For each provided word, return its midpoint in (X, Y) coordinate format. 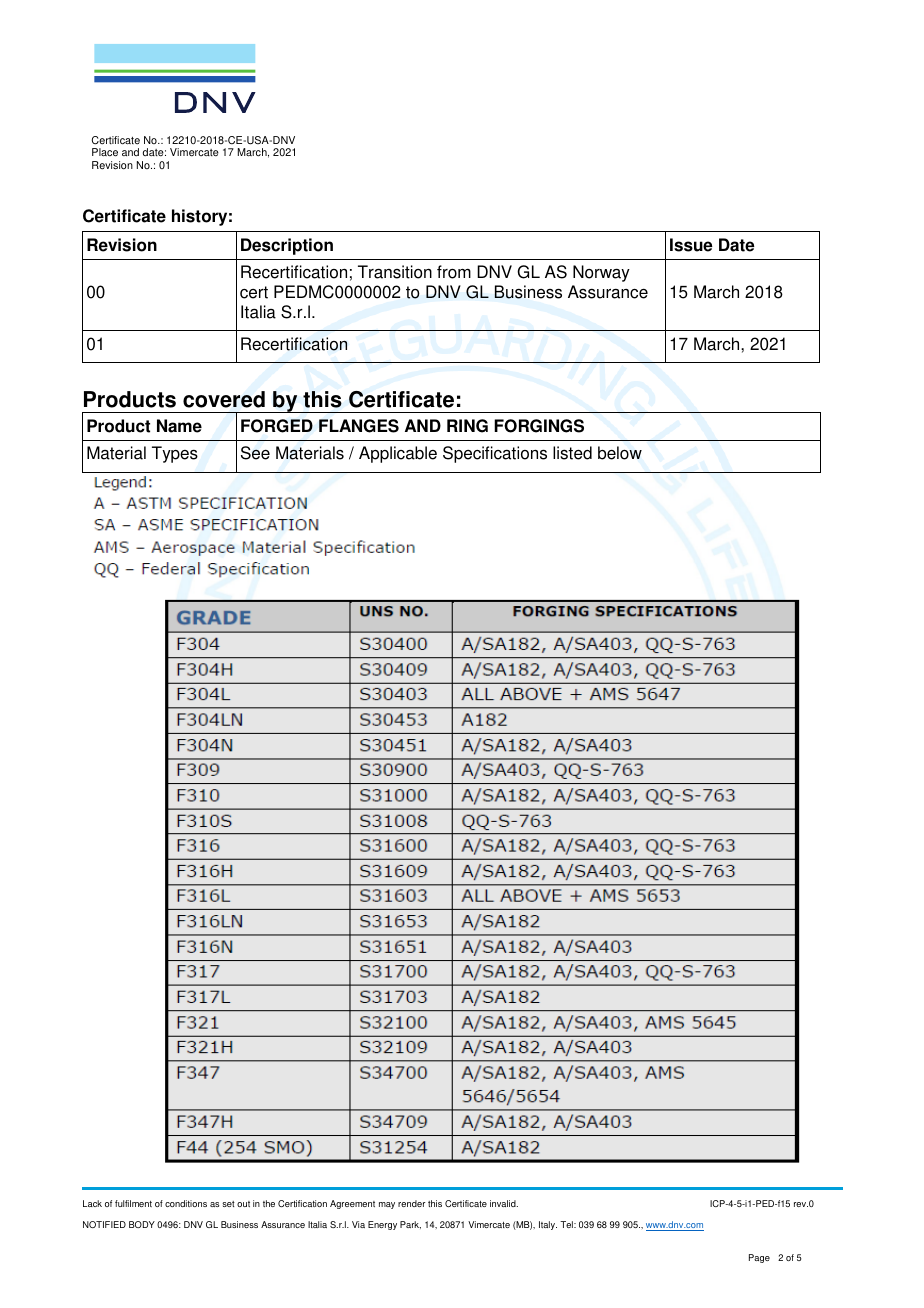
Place (105, 152)
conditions (186, 1203)
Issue (691, 245)
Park (410, 1225)
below (620, 453)
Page (759, 1258)
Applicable (398, 454)
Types (175, 454)
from (454, 272)
